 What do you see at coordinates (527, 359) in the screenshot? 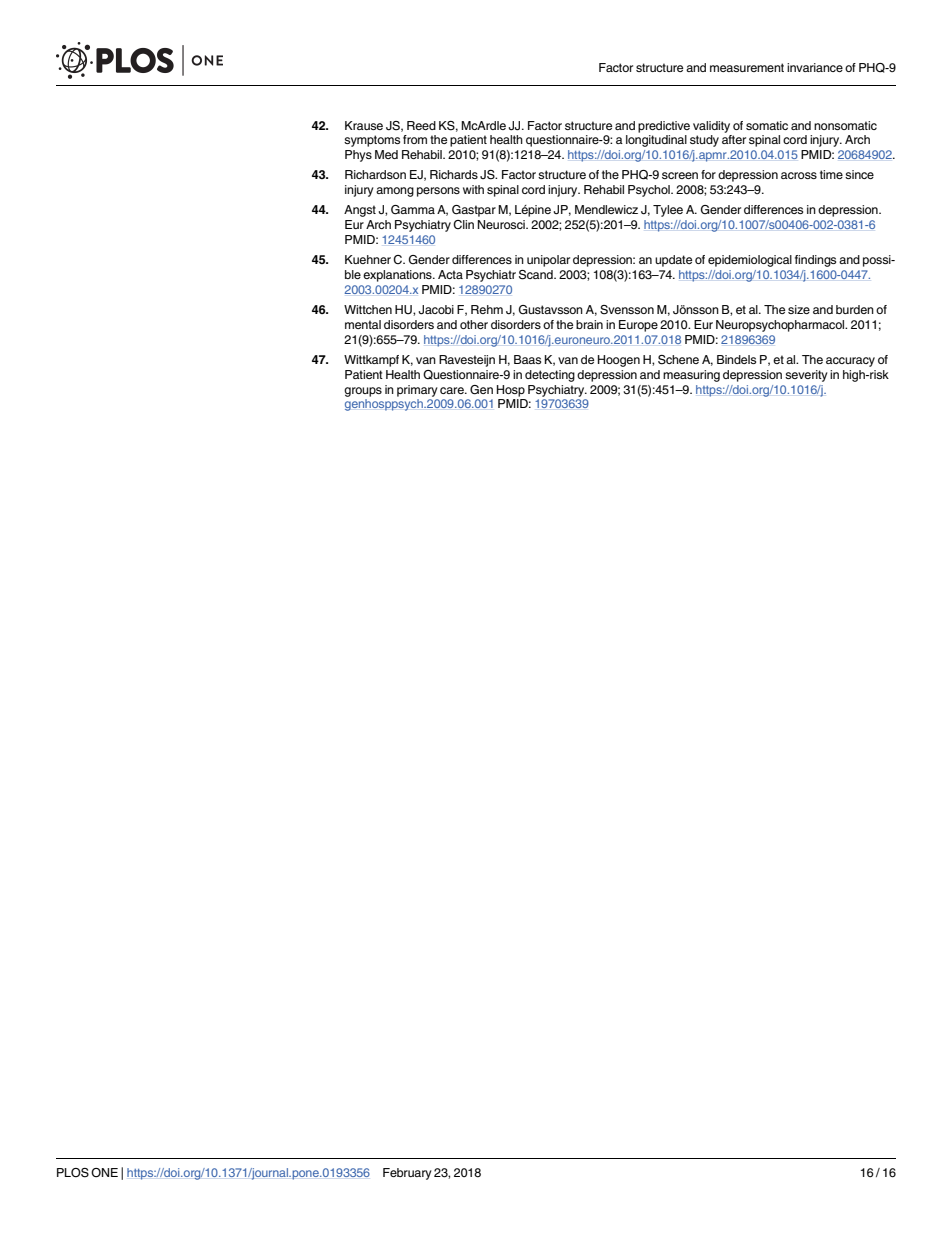
I see `Baas` at bounding box center [527, 359].
